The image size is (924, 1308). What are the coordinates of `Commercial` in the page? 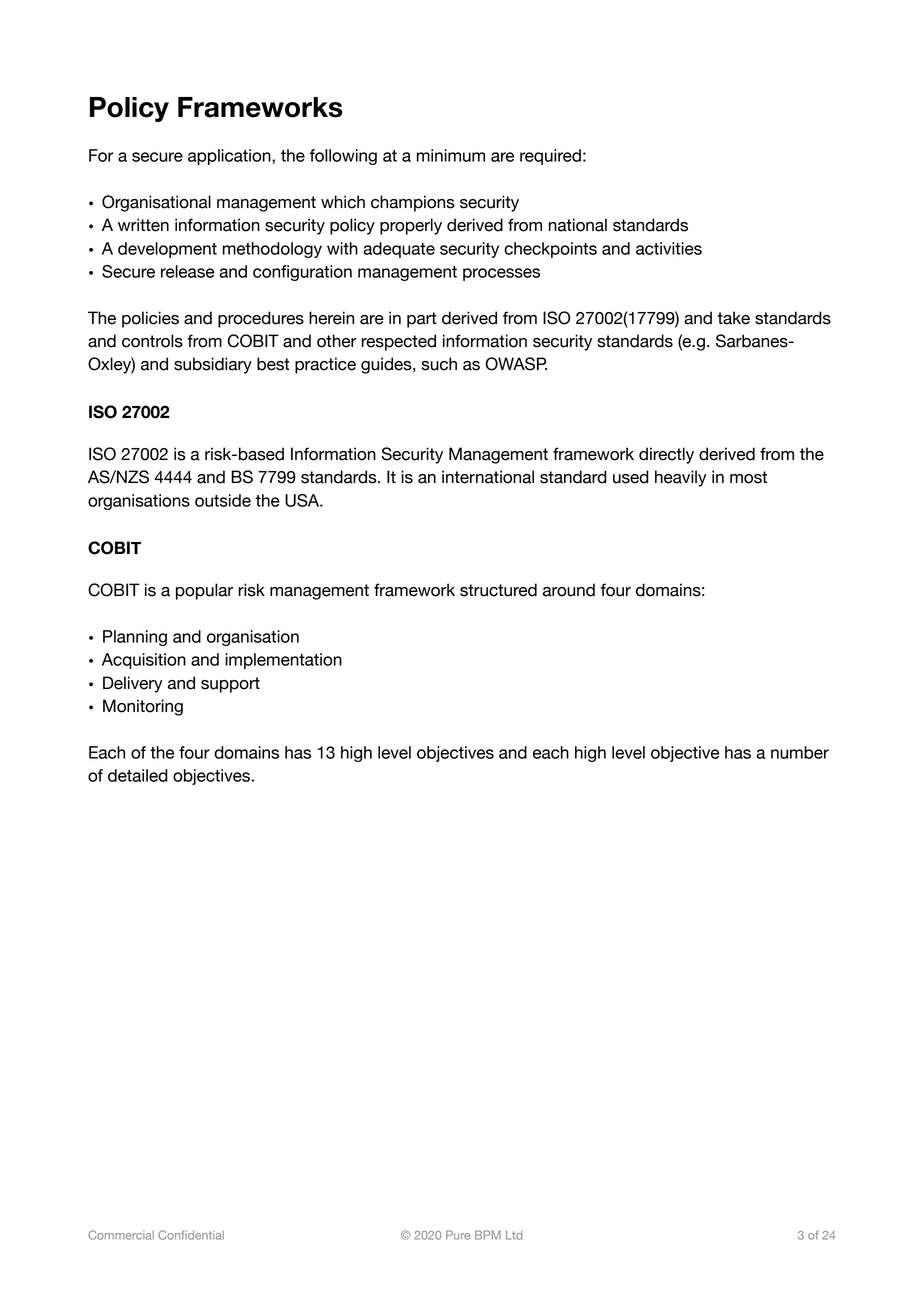 It's located at (121, 1235).
